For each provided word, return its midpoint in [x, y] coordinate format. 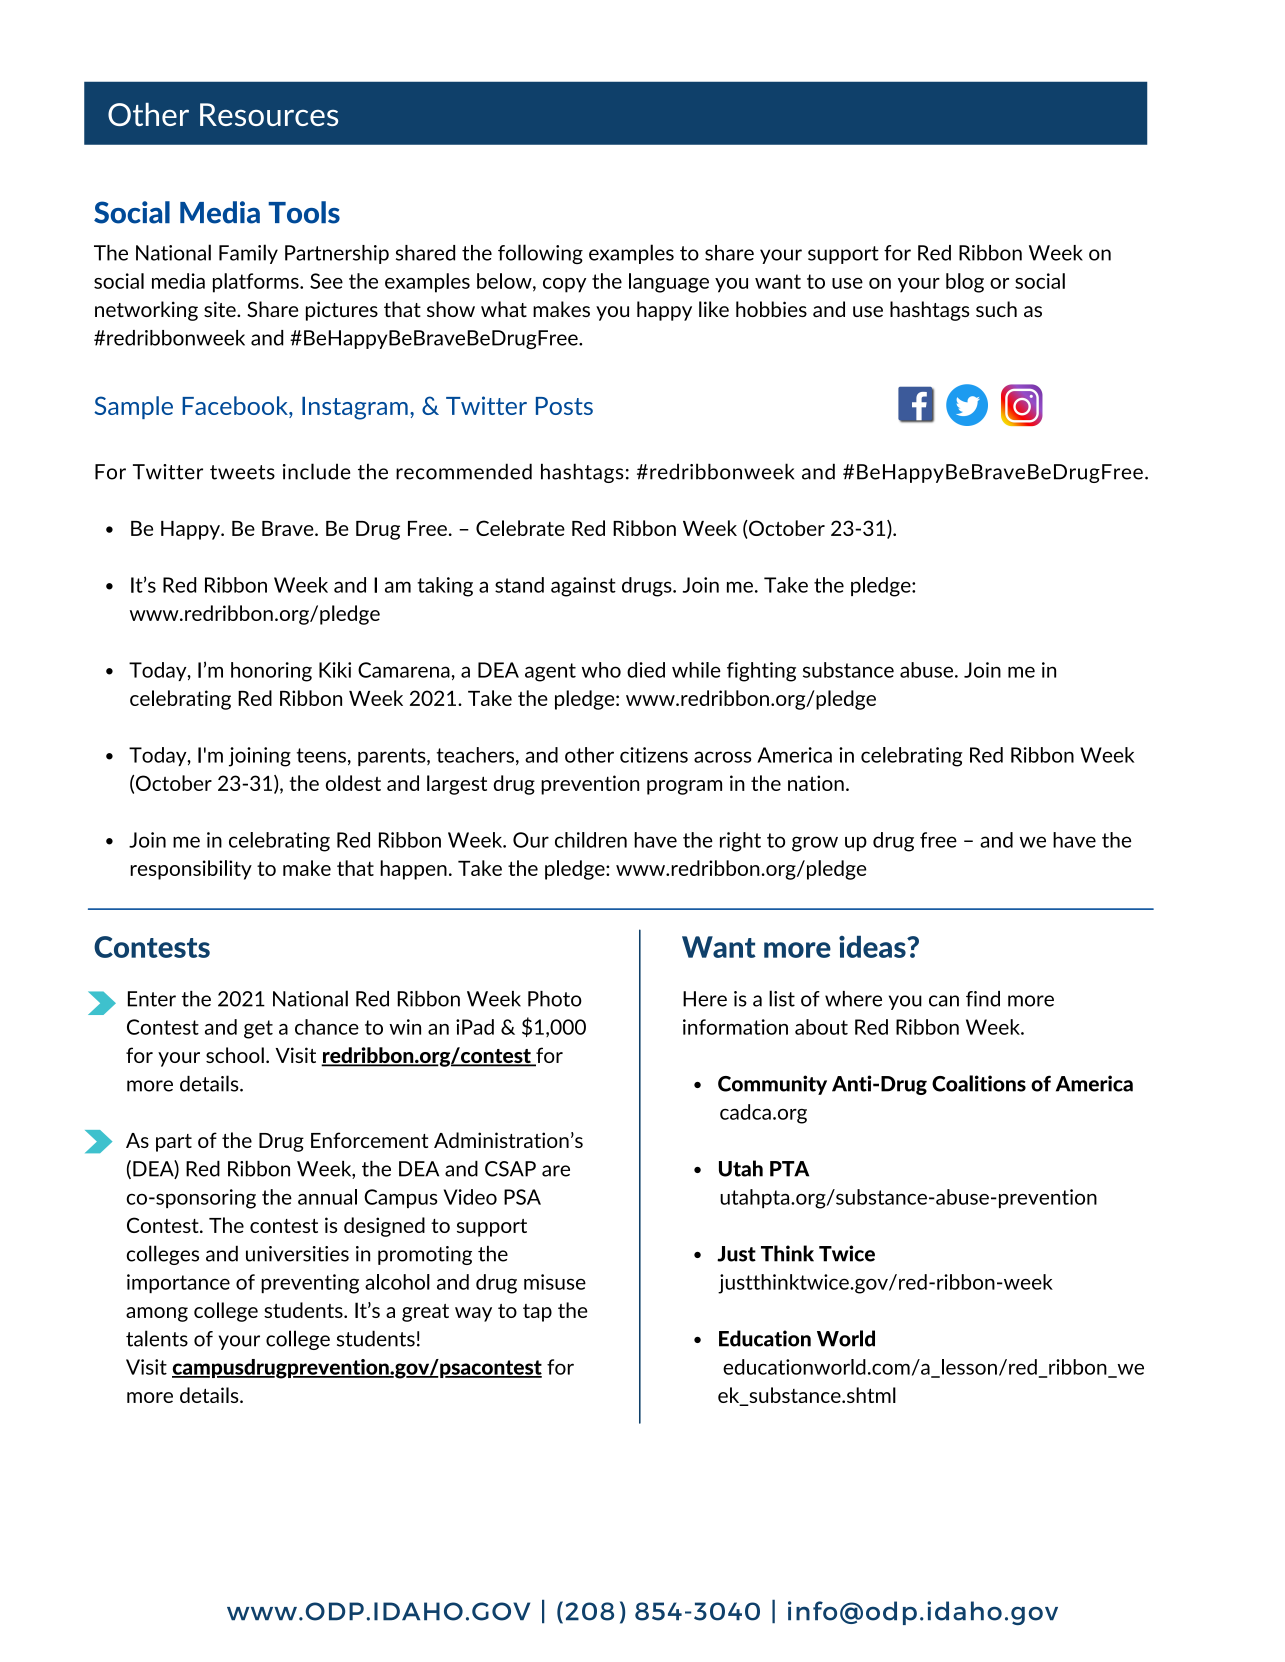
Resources [269, 114]
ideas [873, 947]
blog [965, 283]
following [540, 254]
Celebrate [520, 528]
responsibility [191, 870]
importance [178, 1283]
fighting [761, 672]
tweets [242, 472]
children [591, 840]
